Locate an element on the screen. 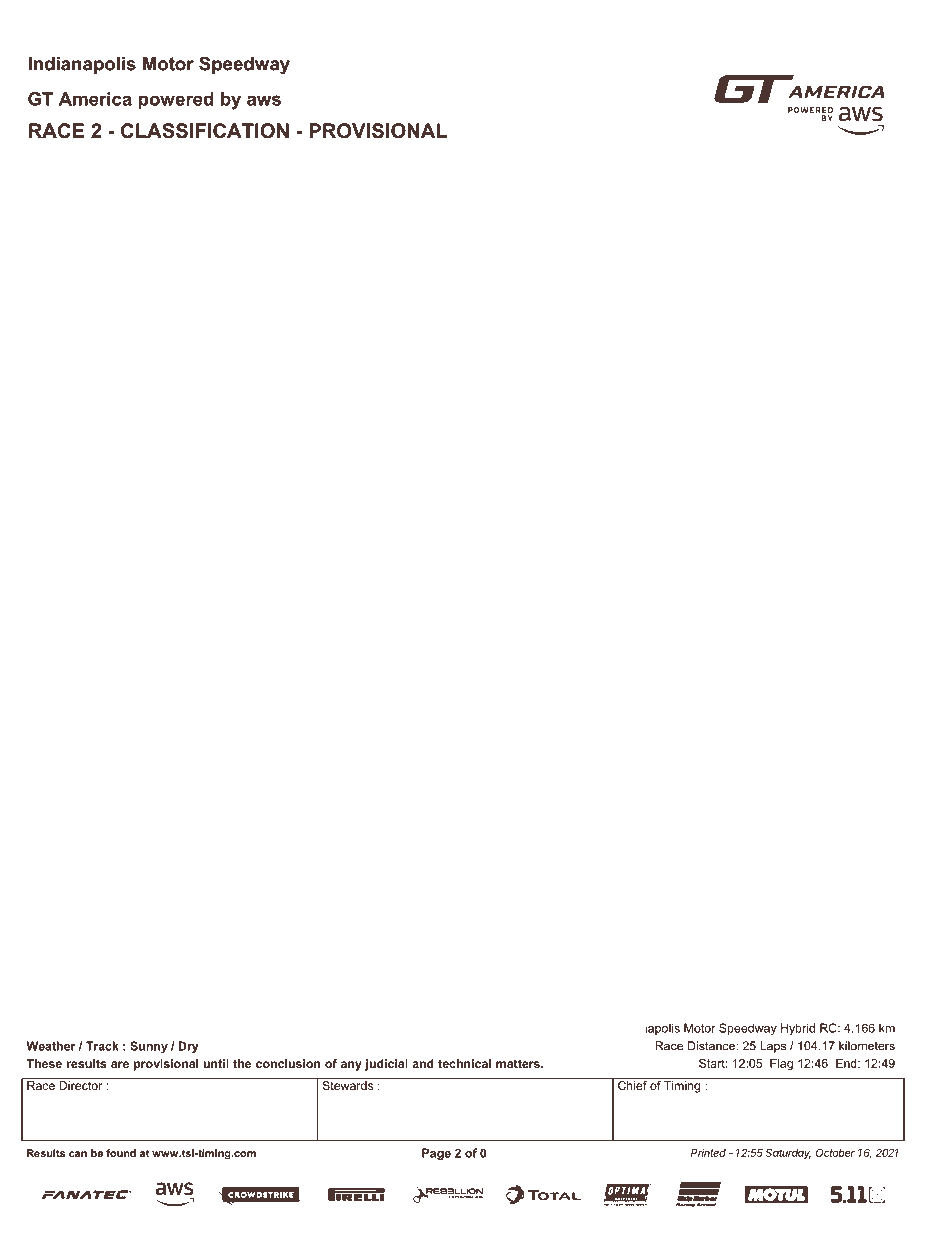 The image size is (952, 1233). powered is located at coordinates (176, 100).
